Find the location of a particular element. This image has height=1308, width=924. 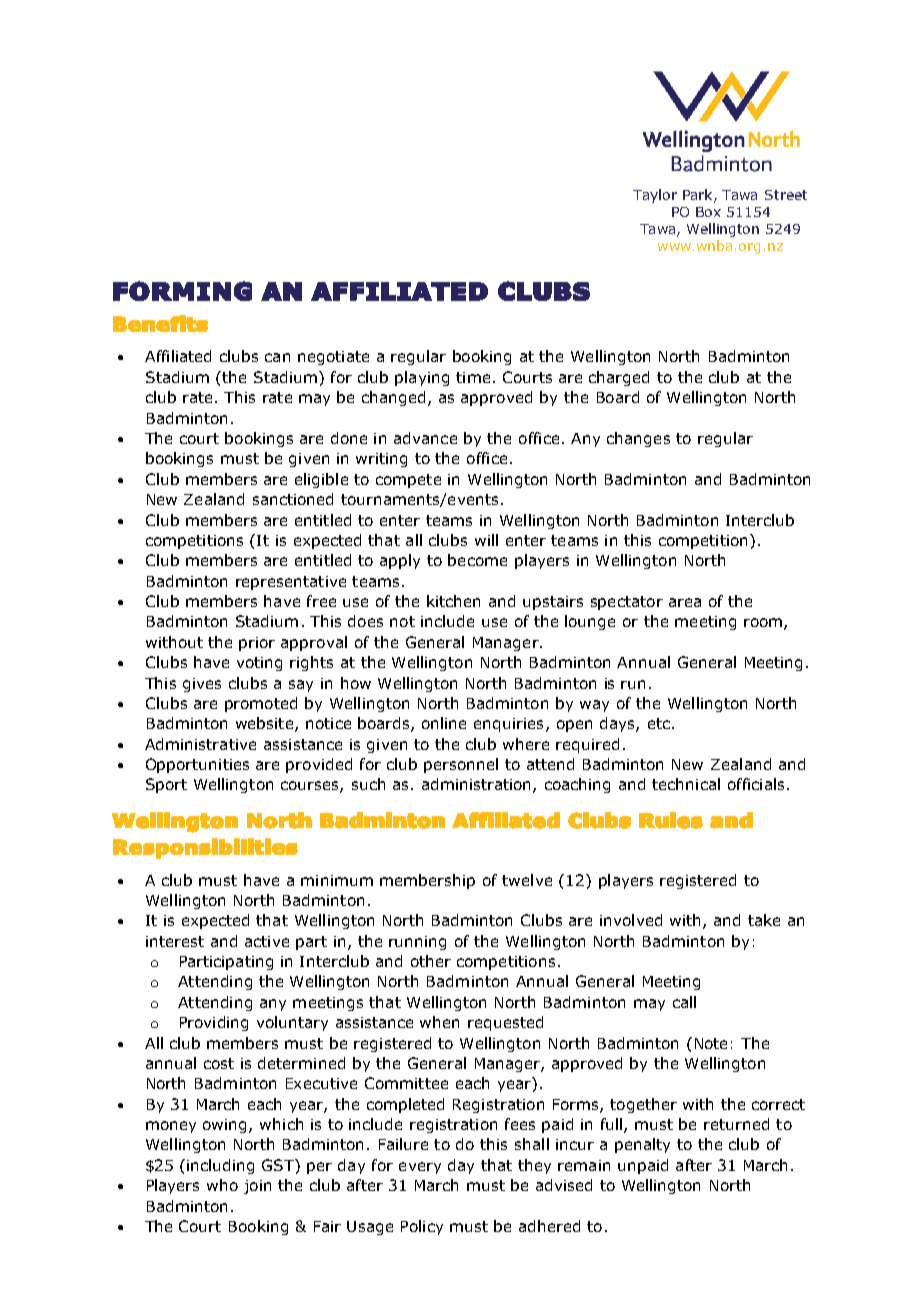

Box is located at coordinates (708, 212).
